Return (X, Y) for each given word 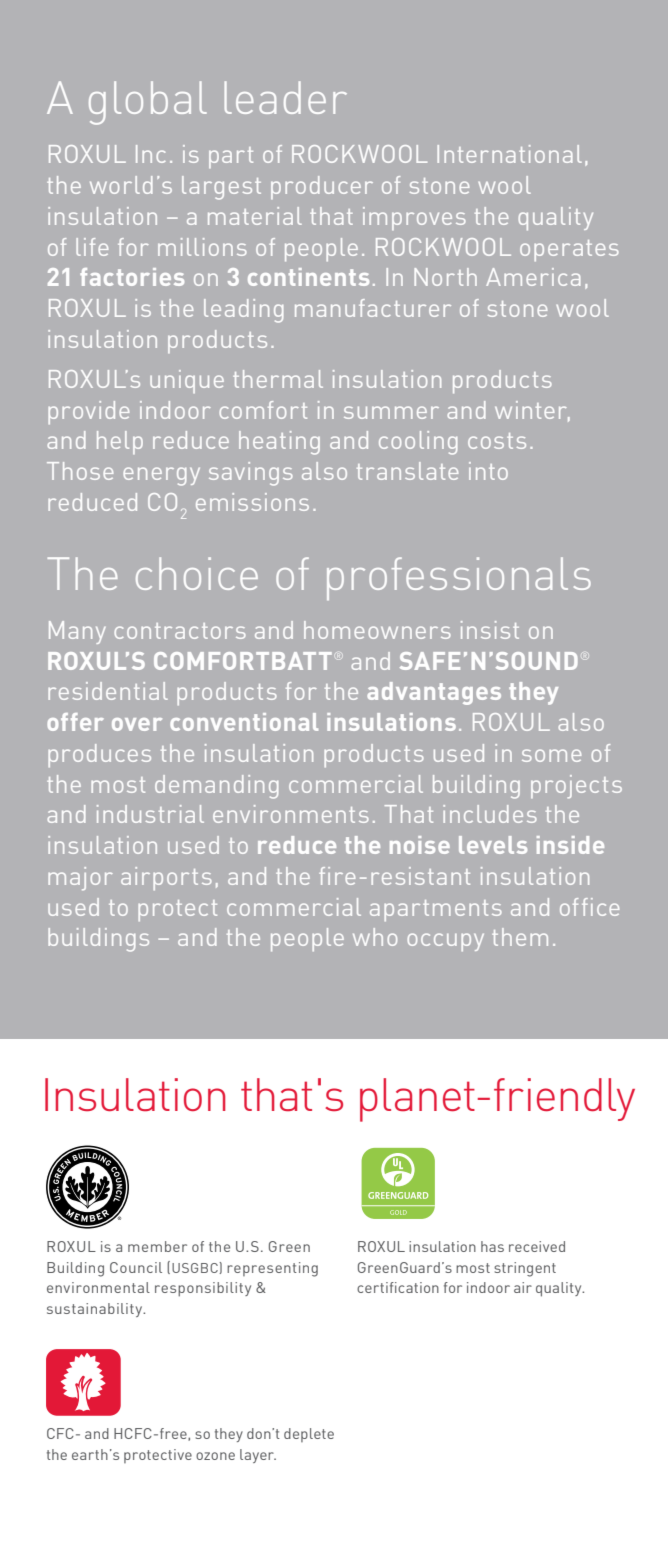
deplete (309, 1435)
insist (490, 630)
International (509, 154)
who (375, 937)
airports (166, 878)
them (520, 937)
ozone (215, 1456)
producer (322, 187)
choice (197, 573)
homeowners (377, 630)
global (148, 103)
